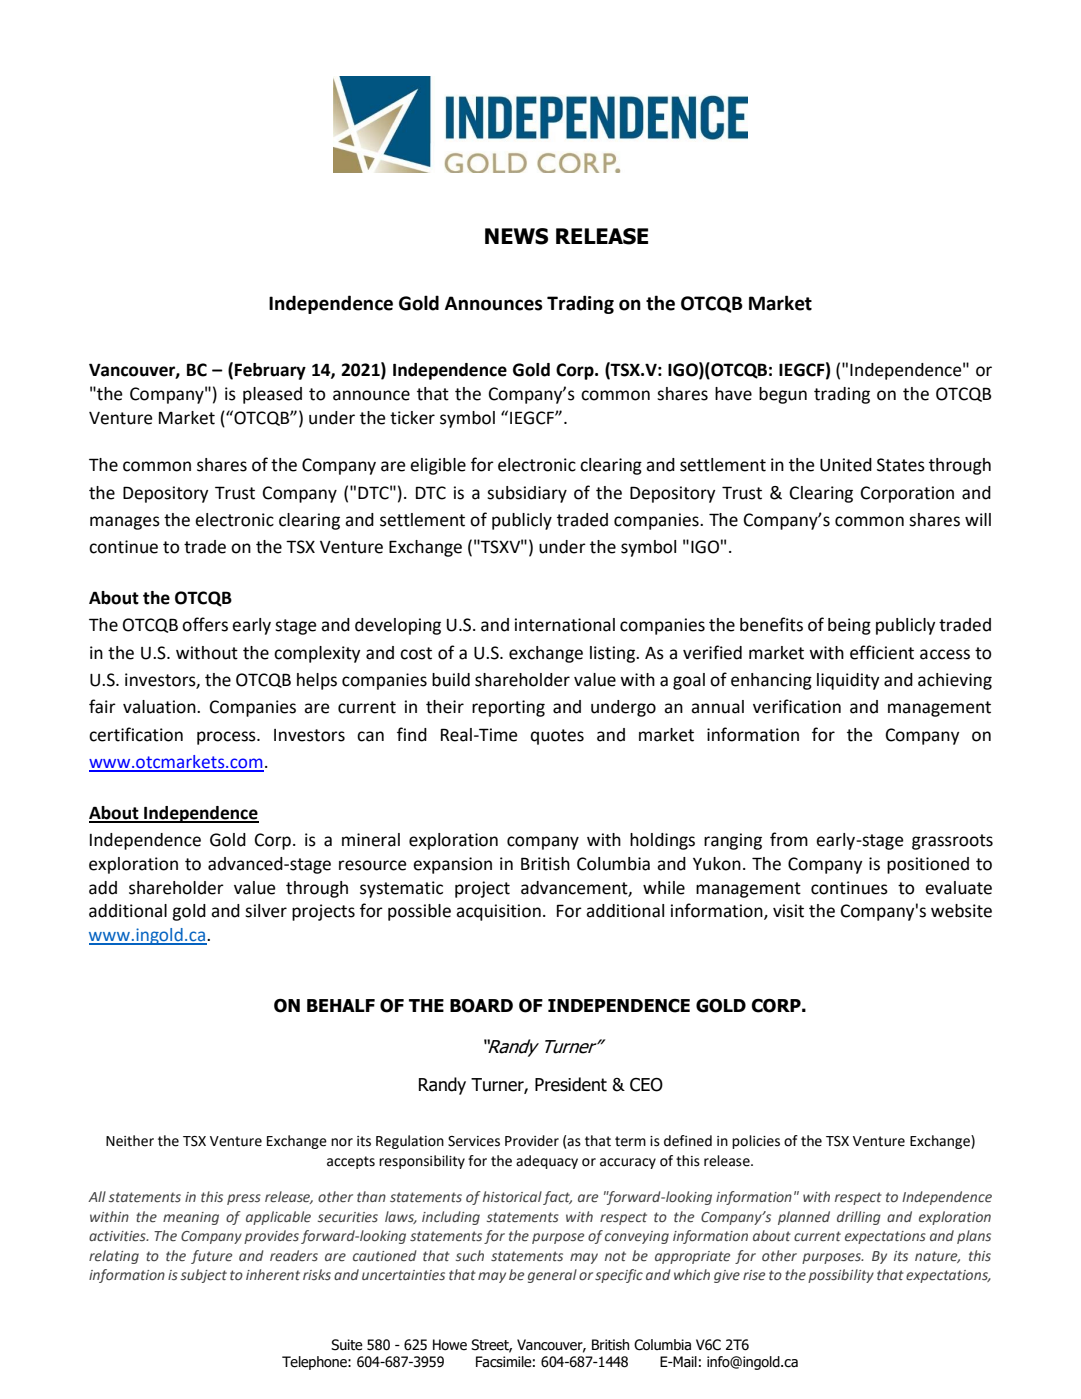 The width and height of the screenshot is (1081, 1399). I want to click on quotes, so click(557, 737).
